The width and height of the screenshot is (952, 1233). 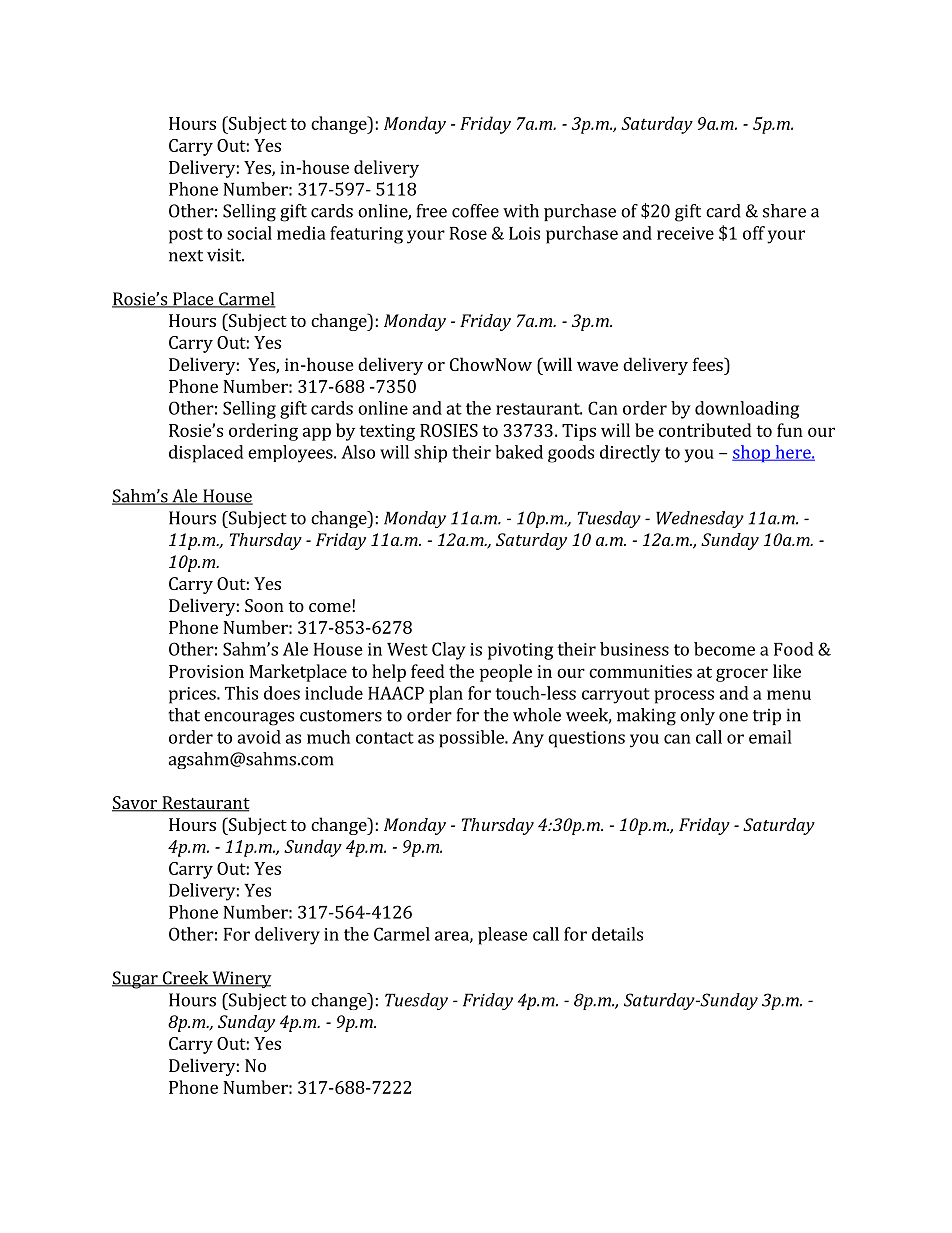 What do you see at coordinates (184, 715) in the screenshot?
I see `that` at bounding box center [184, 715].
